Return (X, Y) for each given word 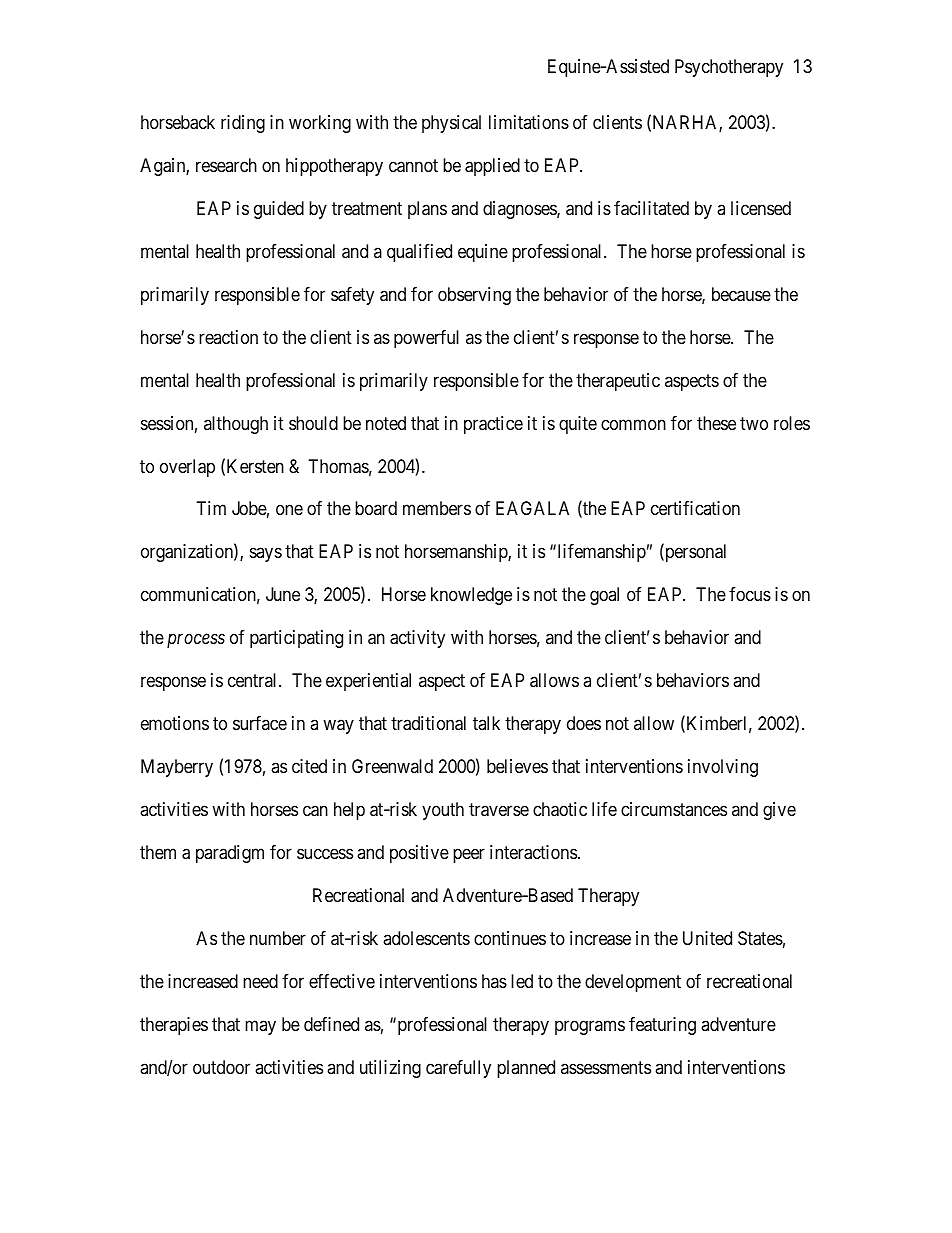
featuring (662, 1026)
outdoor (221, 1067)
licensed (761, 208)
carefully (458, 1069)
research (226, 165)
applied (492, 167)
